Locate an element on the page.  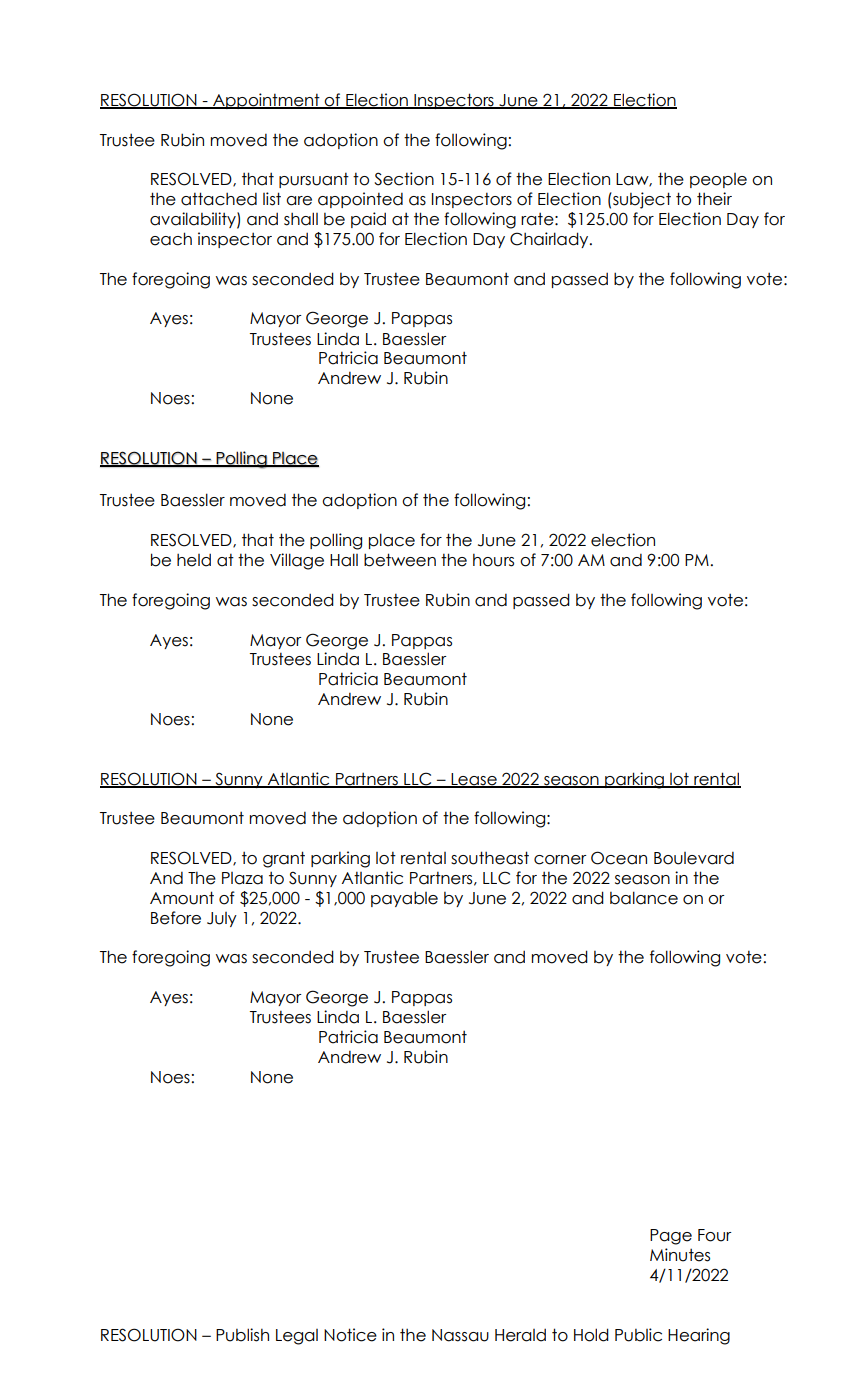
Nassau is located at coordinates (460, 1335).
